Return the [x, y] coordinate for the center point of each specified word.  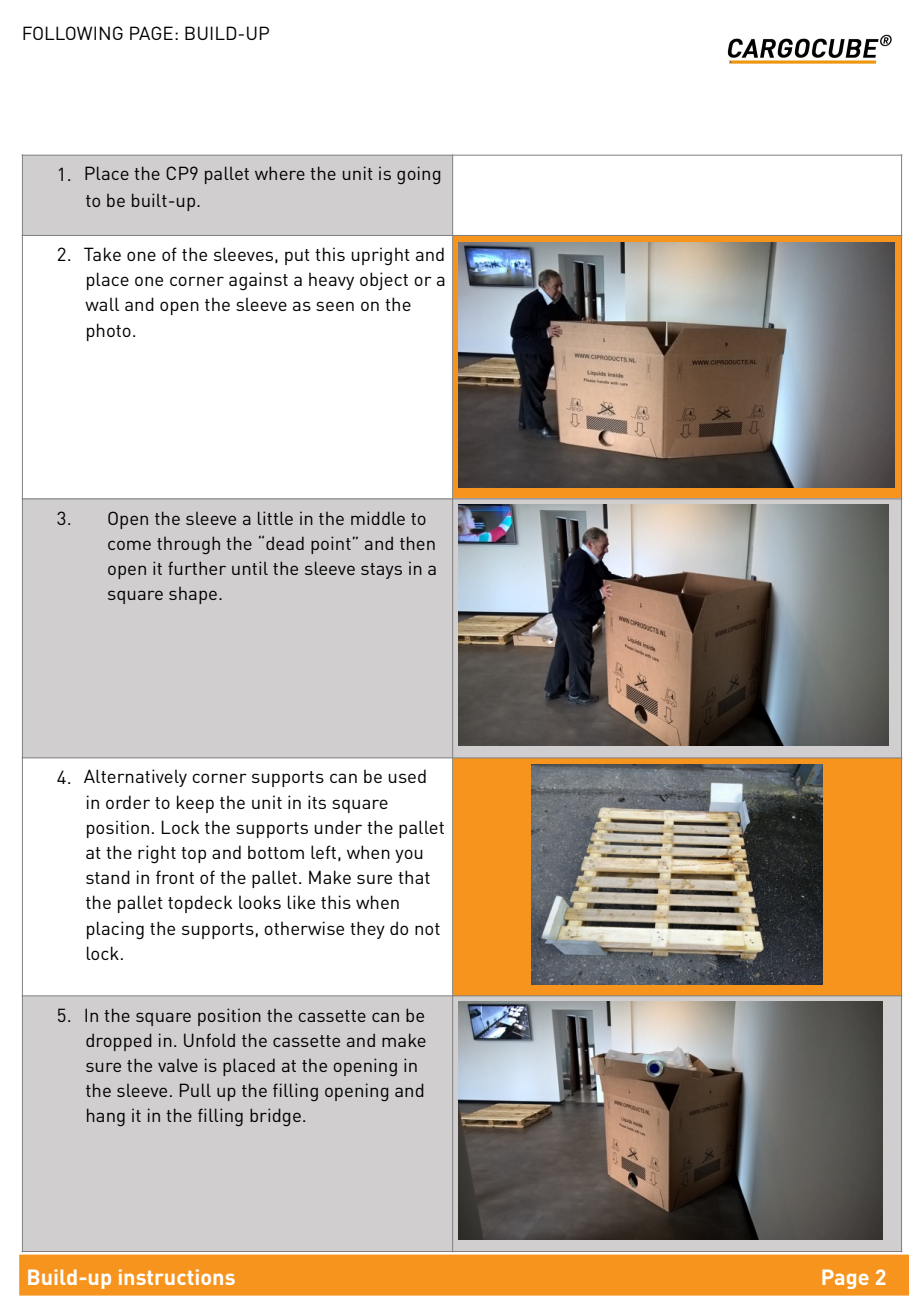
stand [108, 877]
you [409, 856]
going [418, 175]
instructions [177, 1277]
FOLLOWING [73, 33]
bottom [276, 852]
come [129, 545]
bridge [275, 1117]
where [280, 173]
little [275, 518]
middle [378, 518]
